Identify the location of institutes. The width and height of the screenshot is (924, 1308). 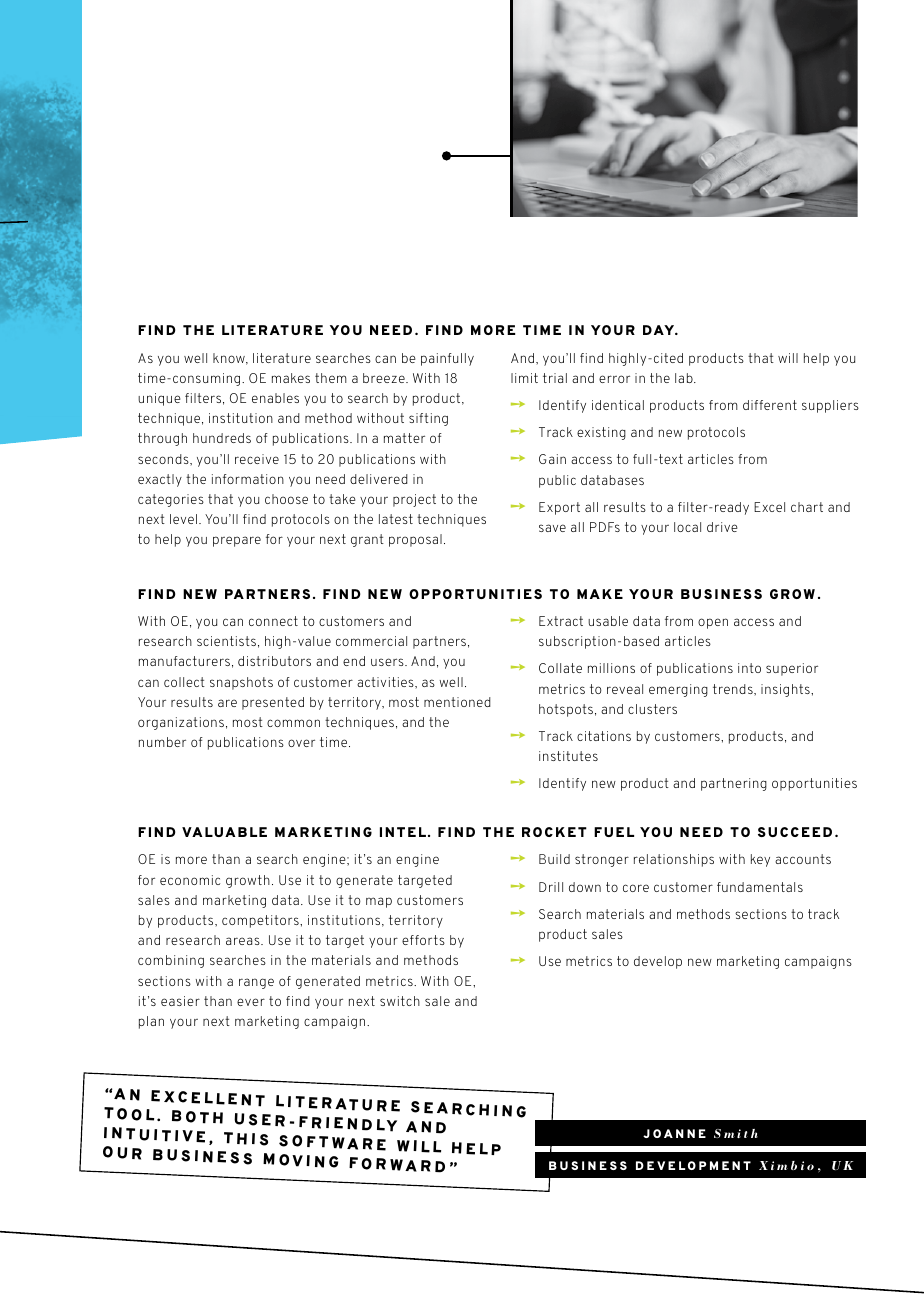
(568, 756).
